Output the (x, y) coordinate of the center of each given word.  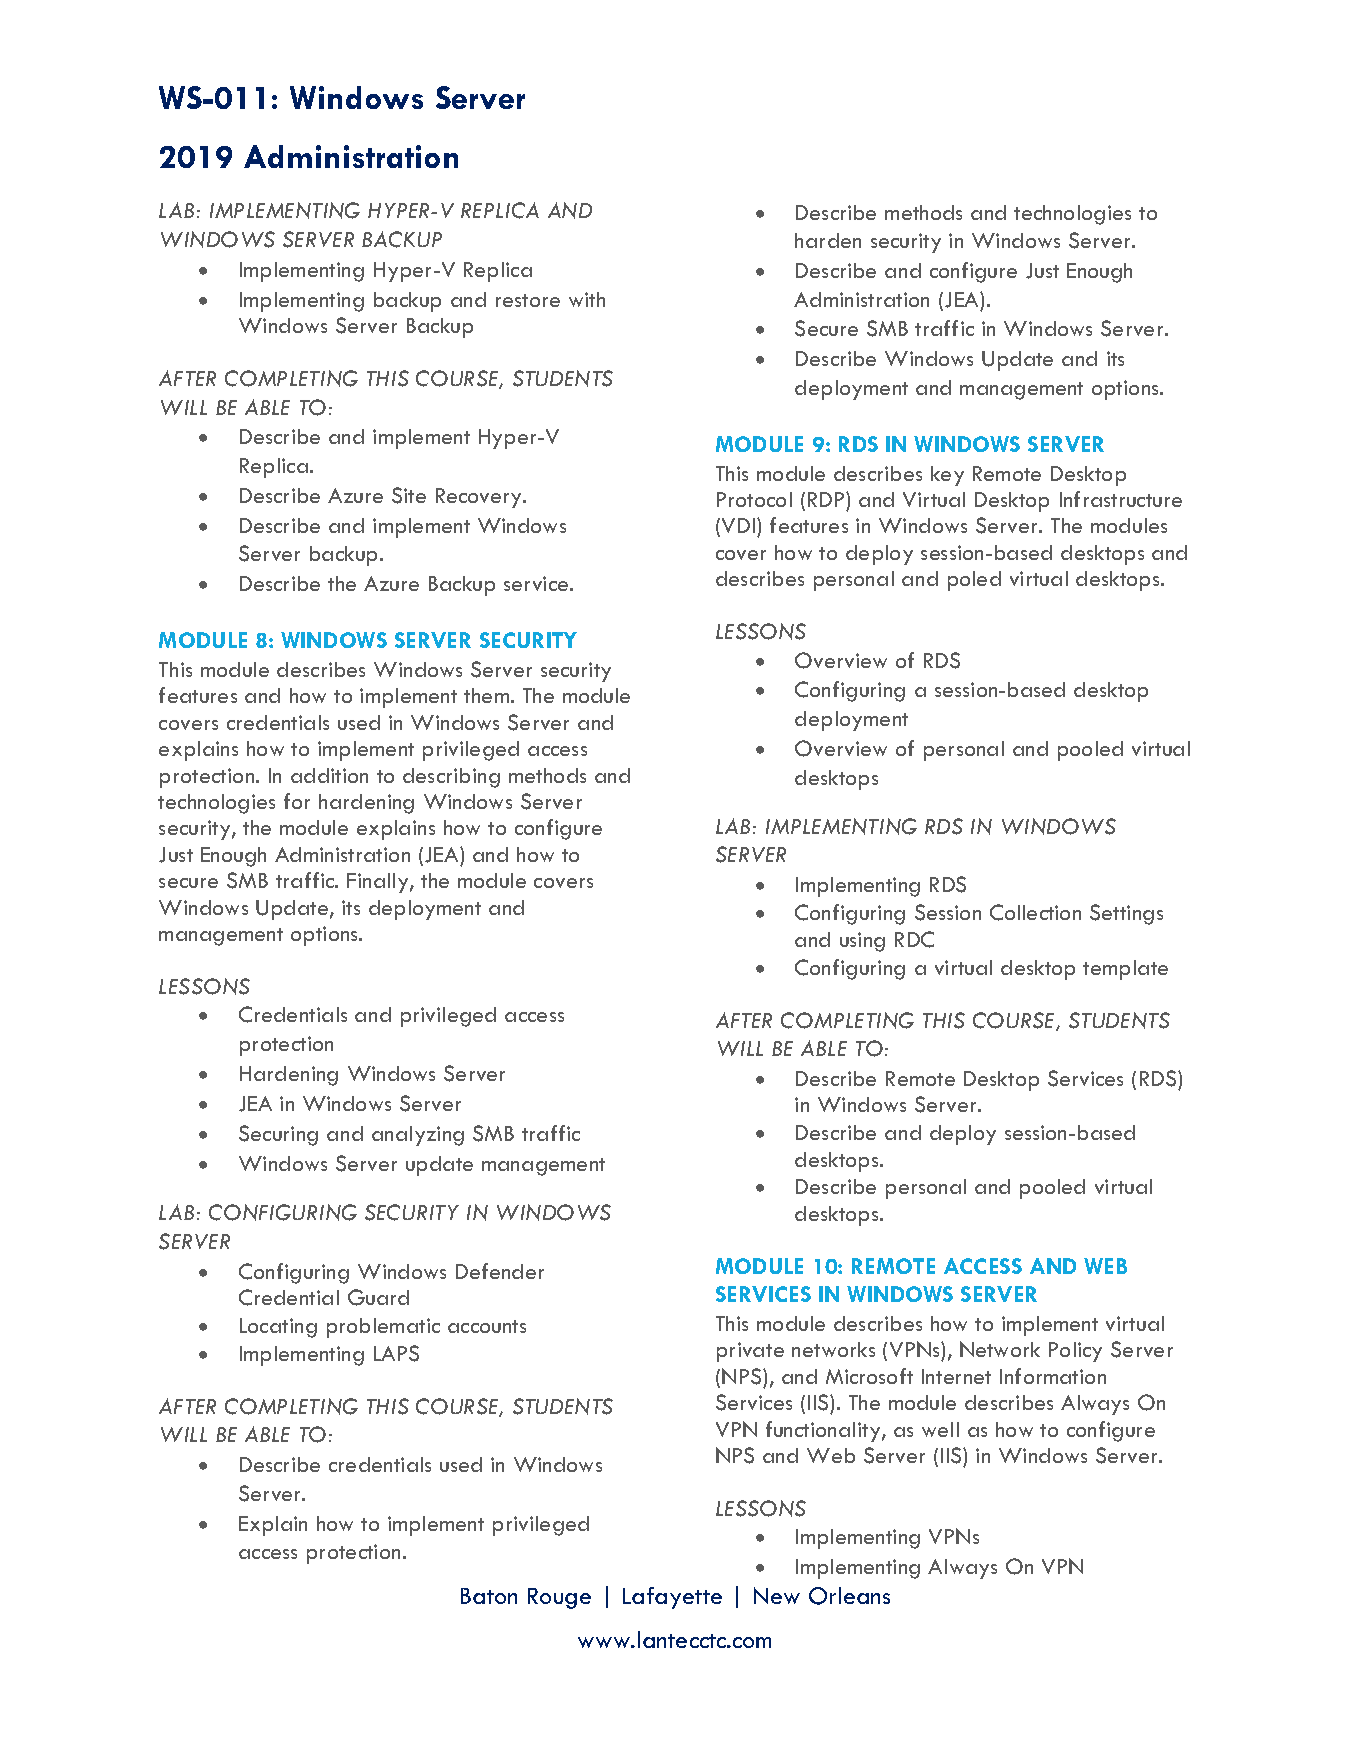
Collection (1035, 912)
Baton (489, 1596)
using (862, 942)
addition (329, 775)
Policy (1075, 1352)
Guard (378, 1297)
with (587, 299)
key (947, 476)
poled (974, 581)
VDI (740, 527)
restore (528, 300)
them (488, 695)
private (750, 1352)
